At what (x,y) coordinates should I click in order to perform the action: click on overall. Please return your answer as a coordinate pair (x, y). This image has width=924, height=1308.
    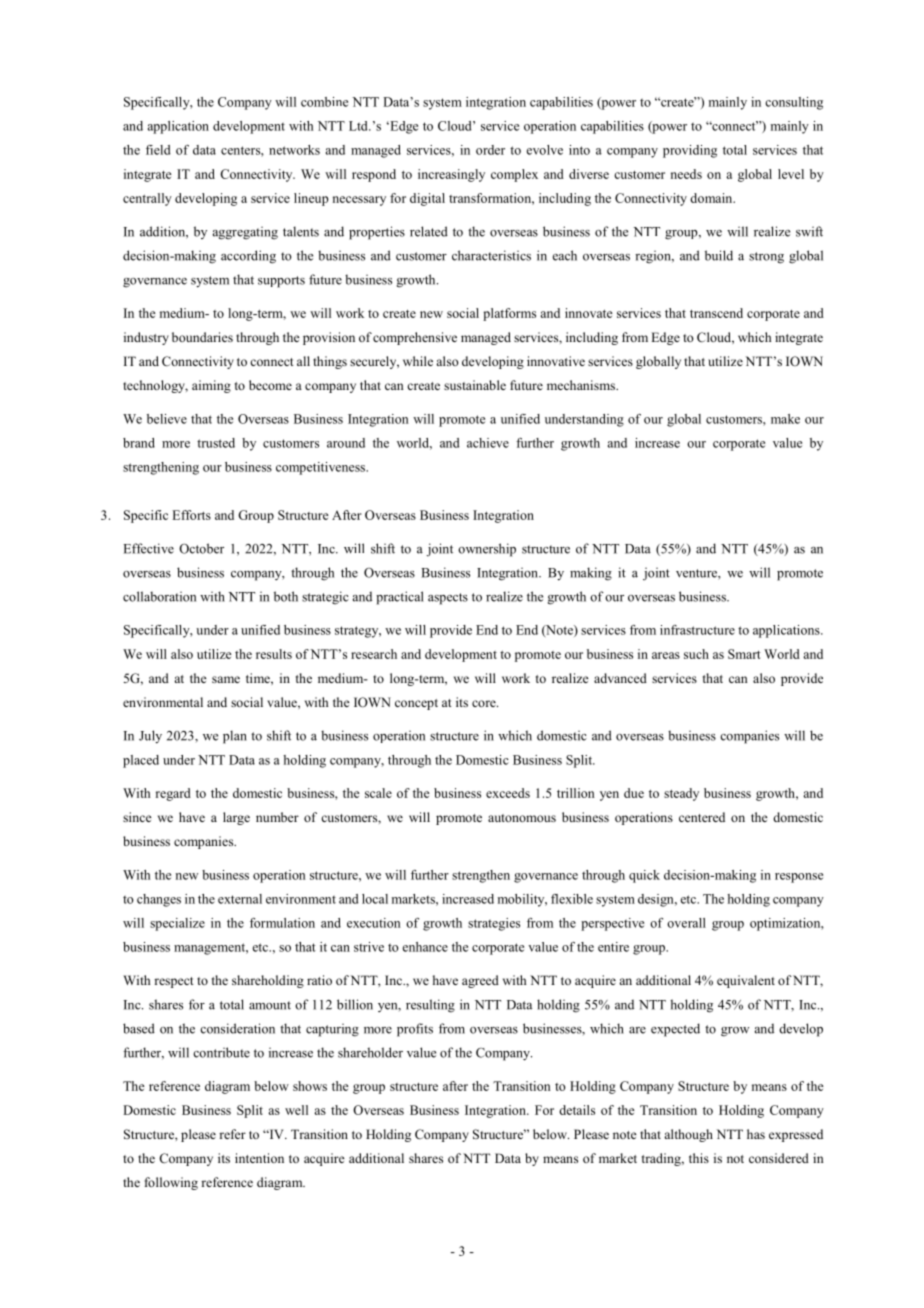
    Looking at the image, I should click on (686, 923).
